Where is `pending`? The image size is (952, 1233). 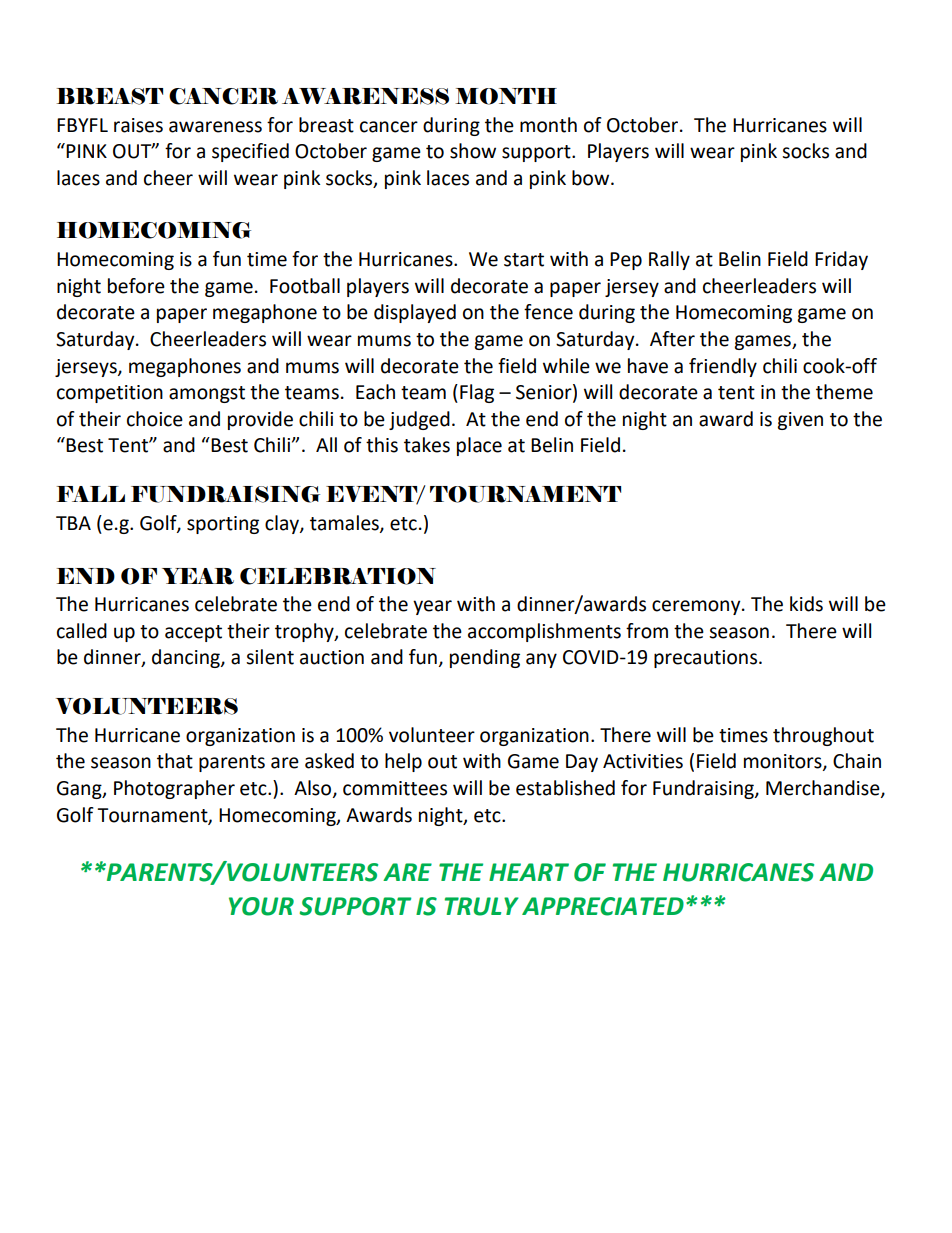 pending is located at coordinates (485, 658).
